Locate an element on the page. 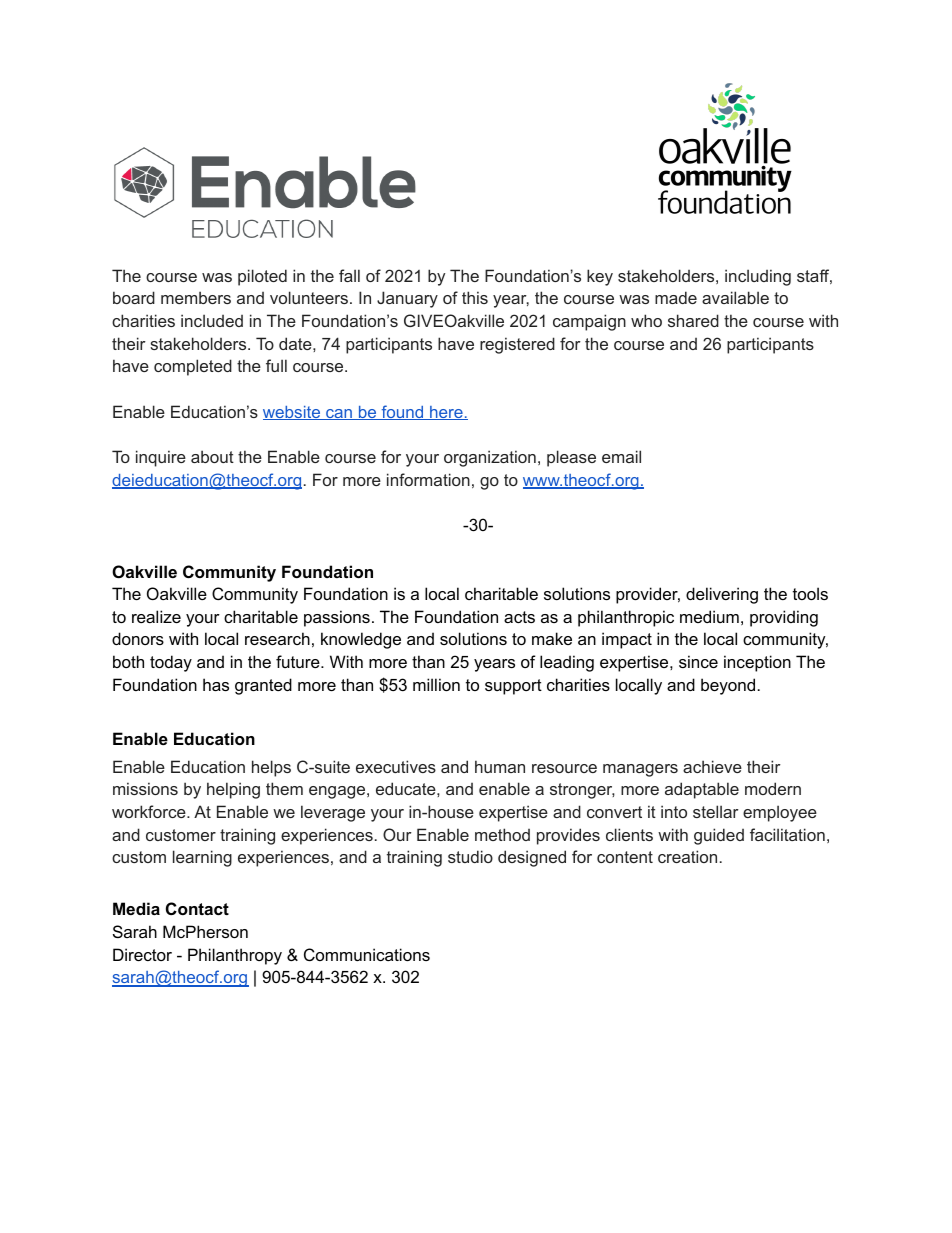  organization is located at coordinates (490, 458).
